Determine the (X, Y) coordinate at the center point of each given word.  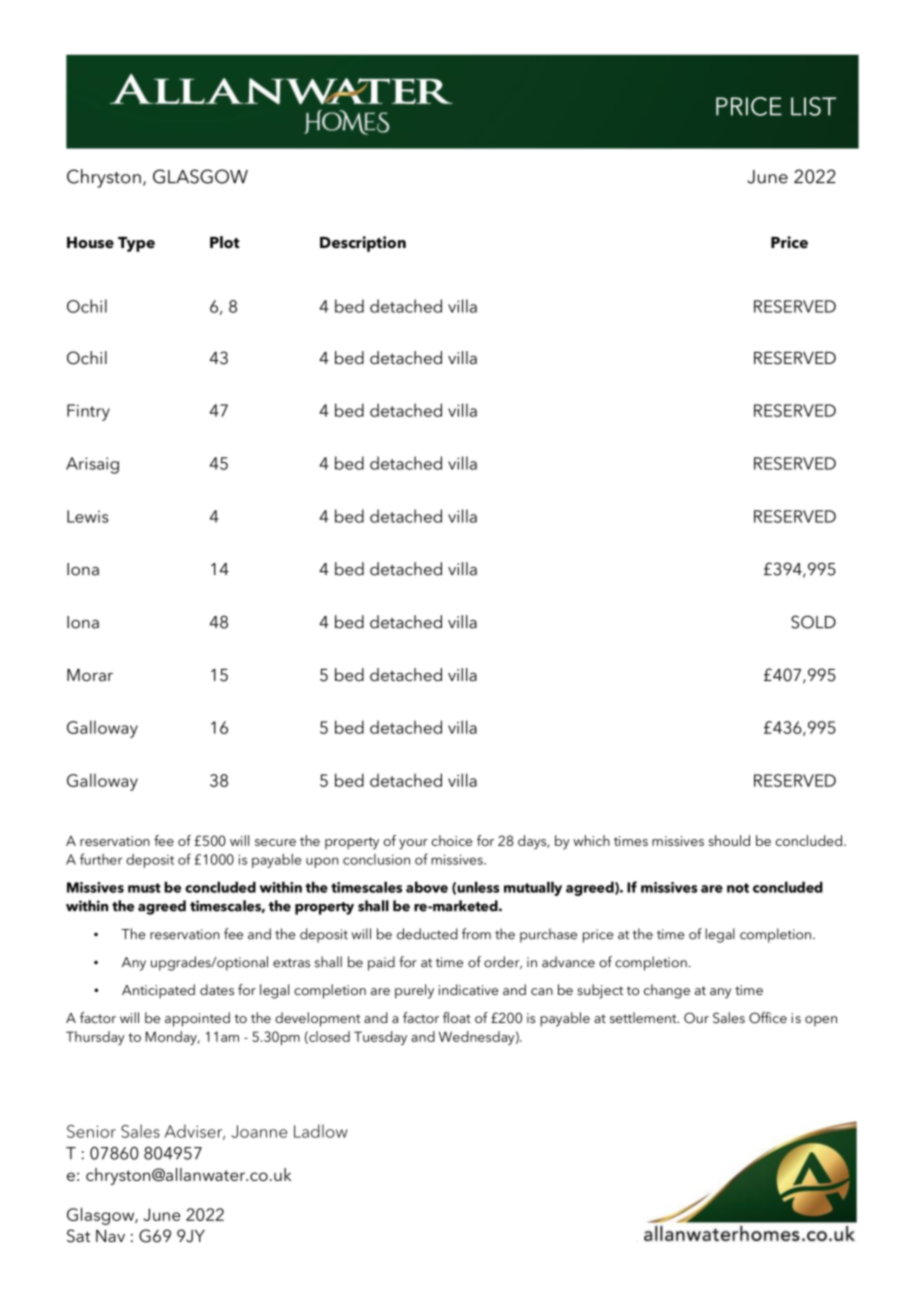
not (738, 888)
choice (452, 840)
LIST (813, 106)
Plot (225, 242)
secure (275, 842)
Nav (110, 1236)
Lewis (87, 516)
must (144, 888)
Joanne (259, 1131)
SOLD (813, 622)
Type (136, 244)
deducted (427, 934)
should (729, 840)
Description (363, 244)
